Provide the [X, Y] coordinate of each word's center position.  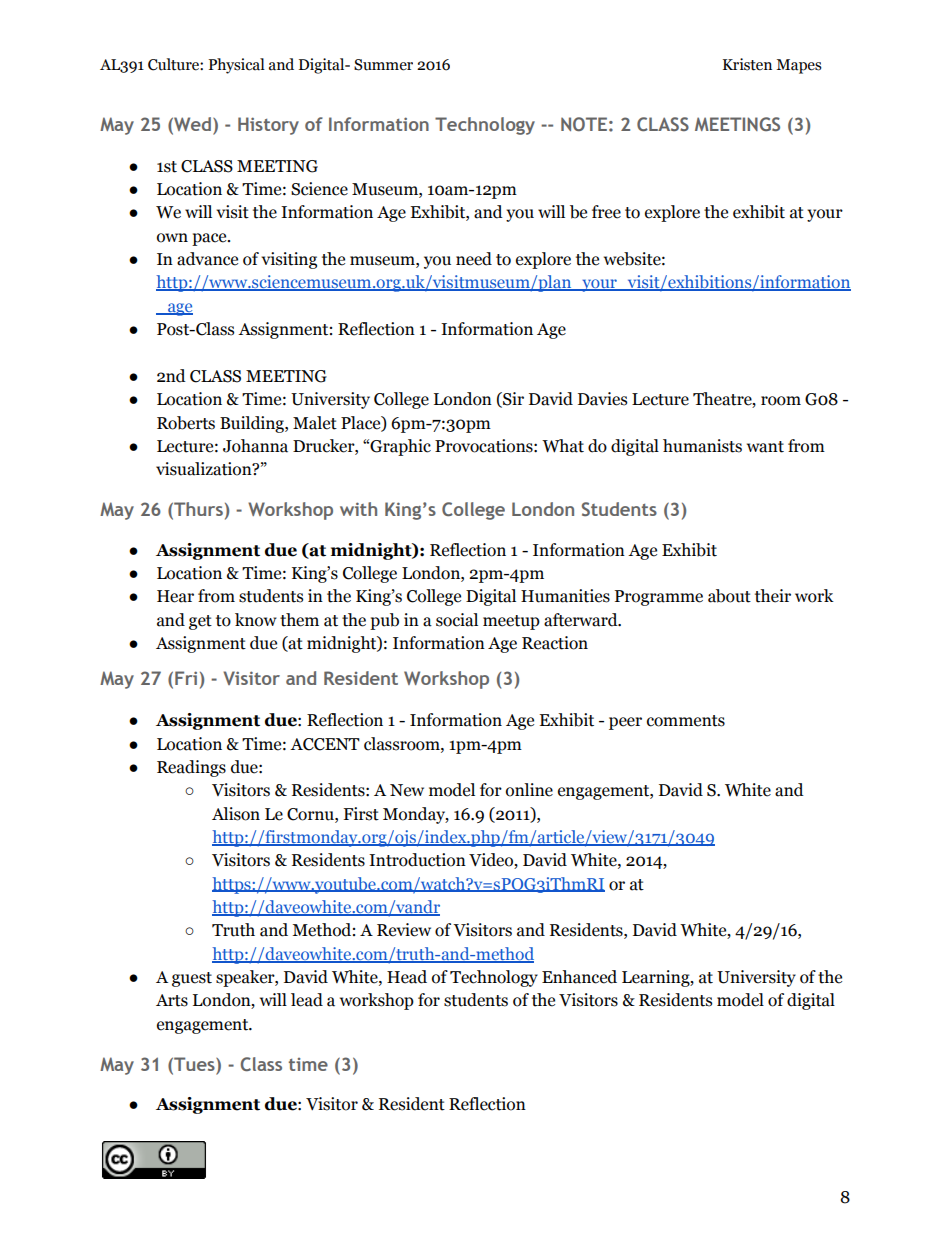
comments [686, 721]
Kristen [747, 64]
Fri [186, 678]
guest [192, 979]
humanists [702, 446]
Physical [236, 66]
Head [407, 977]
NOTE [584, 124]
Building [253, 424]
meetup [511, 622]
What [563, 446]
